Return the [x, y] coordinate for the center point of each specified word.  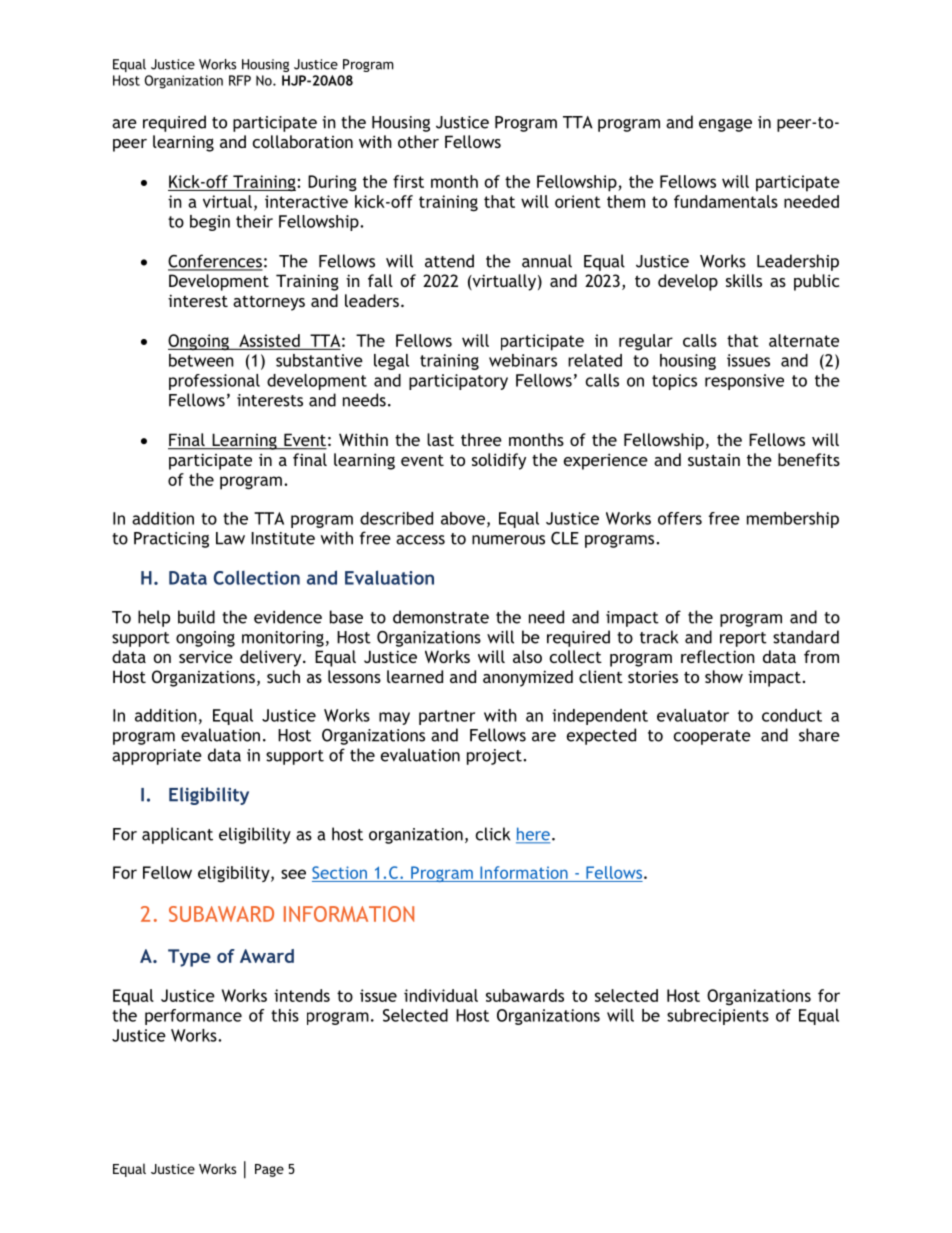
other [418, 141]
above [463, 518]
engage [725, 125]
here [533, 835]
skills [744, 280]
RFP [240, 80]
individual [441, 995]
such [283, 676]
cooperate [712, 737]
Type [189, 958]
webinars [523, 360]
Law [230, 538]
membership [793, 520]
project [495, 757]
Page [269, 1170]
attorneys [269, 303]
